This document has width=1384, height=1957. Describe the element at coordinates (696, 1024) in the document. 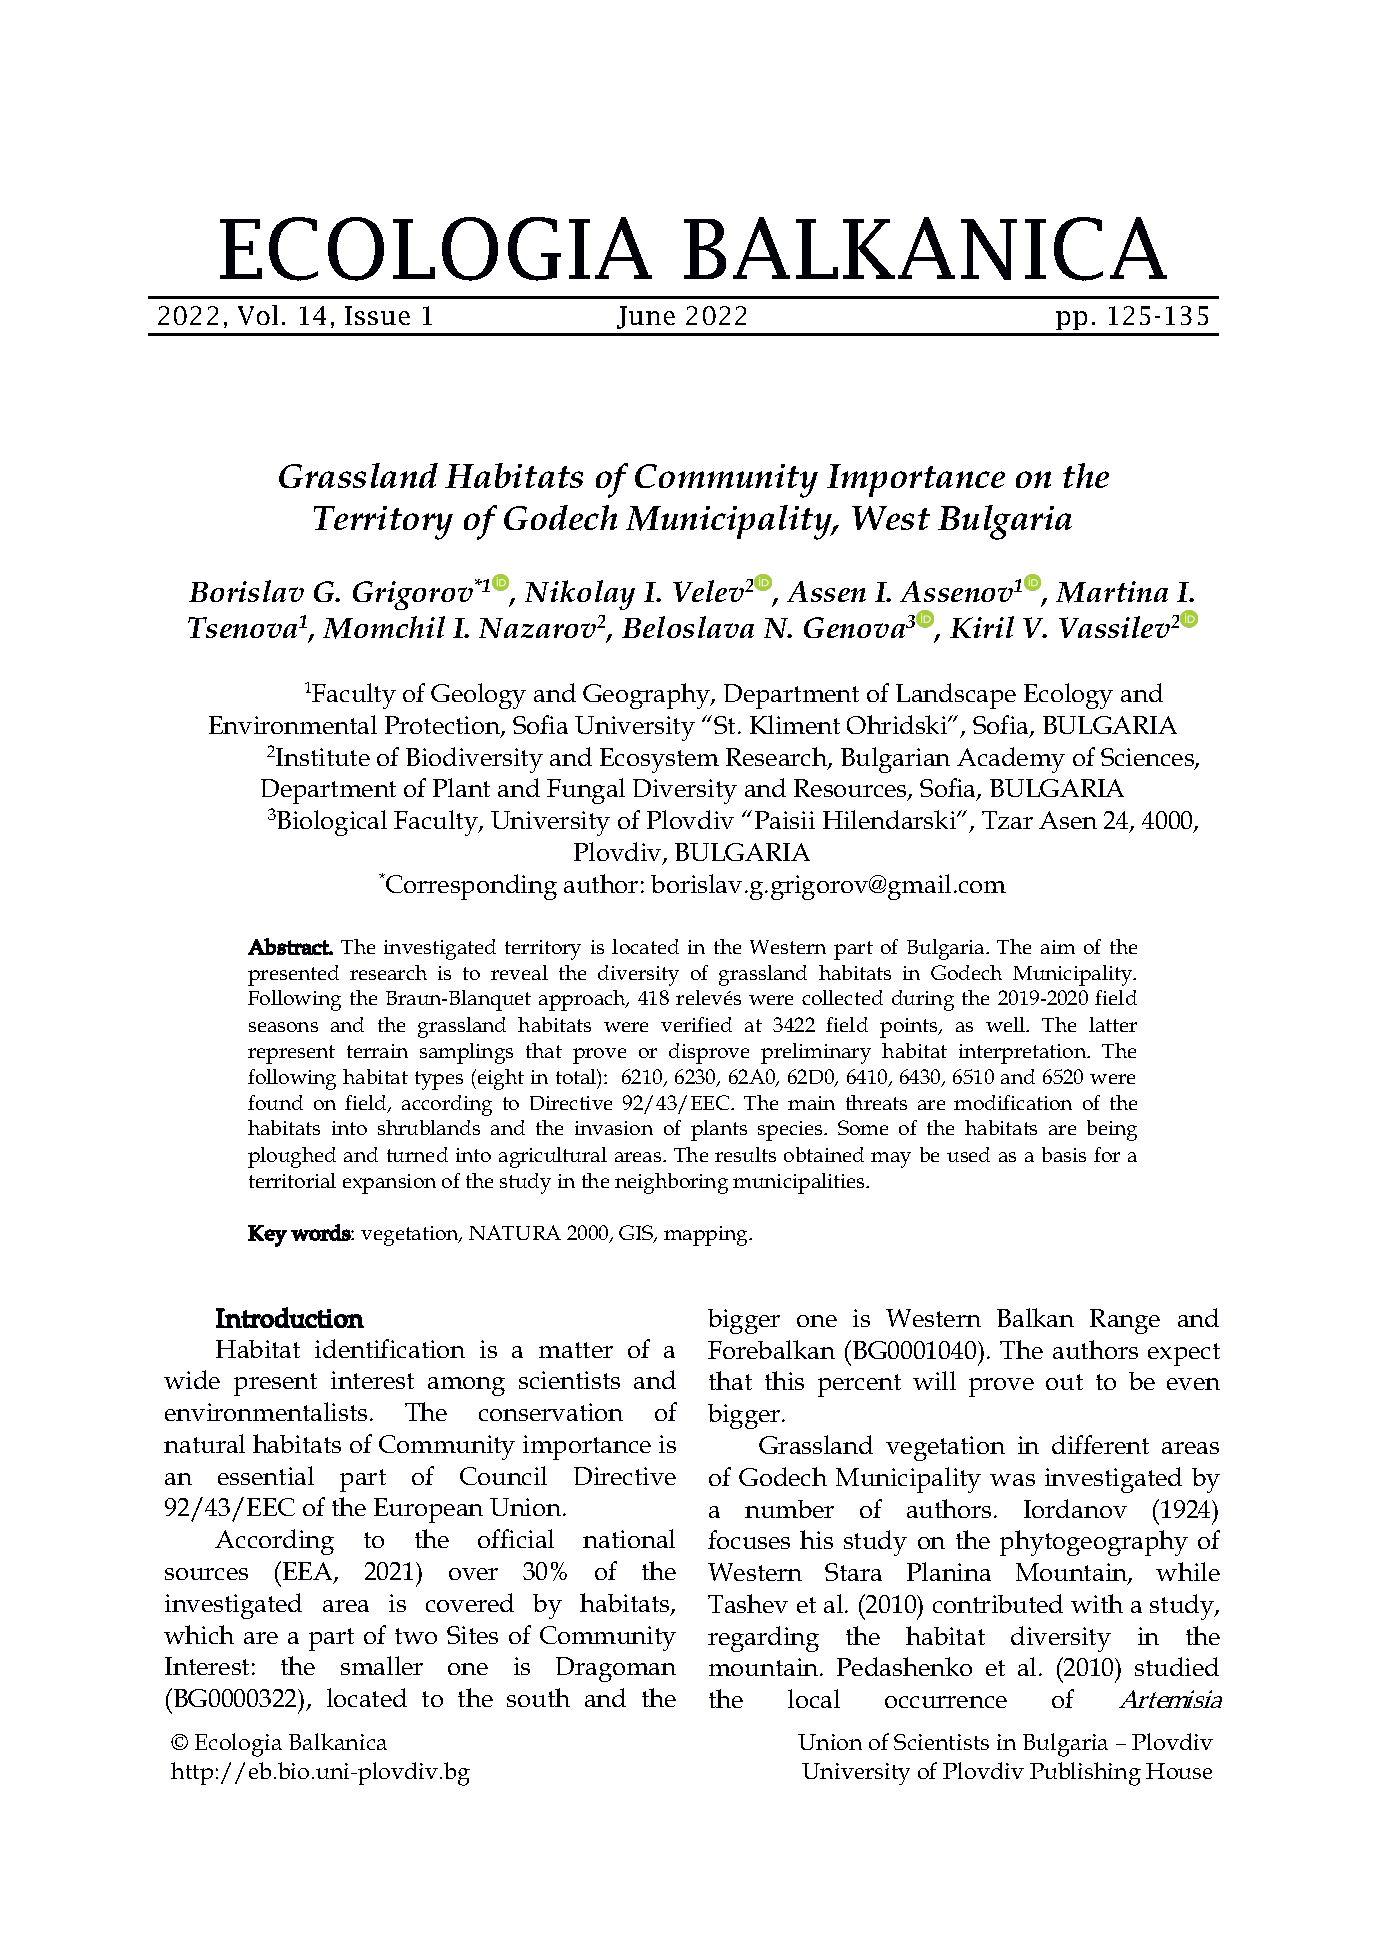

I see `verified` at that location.
